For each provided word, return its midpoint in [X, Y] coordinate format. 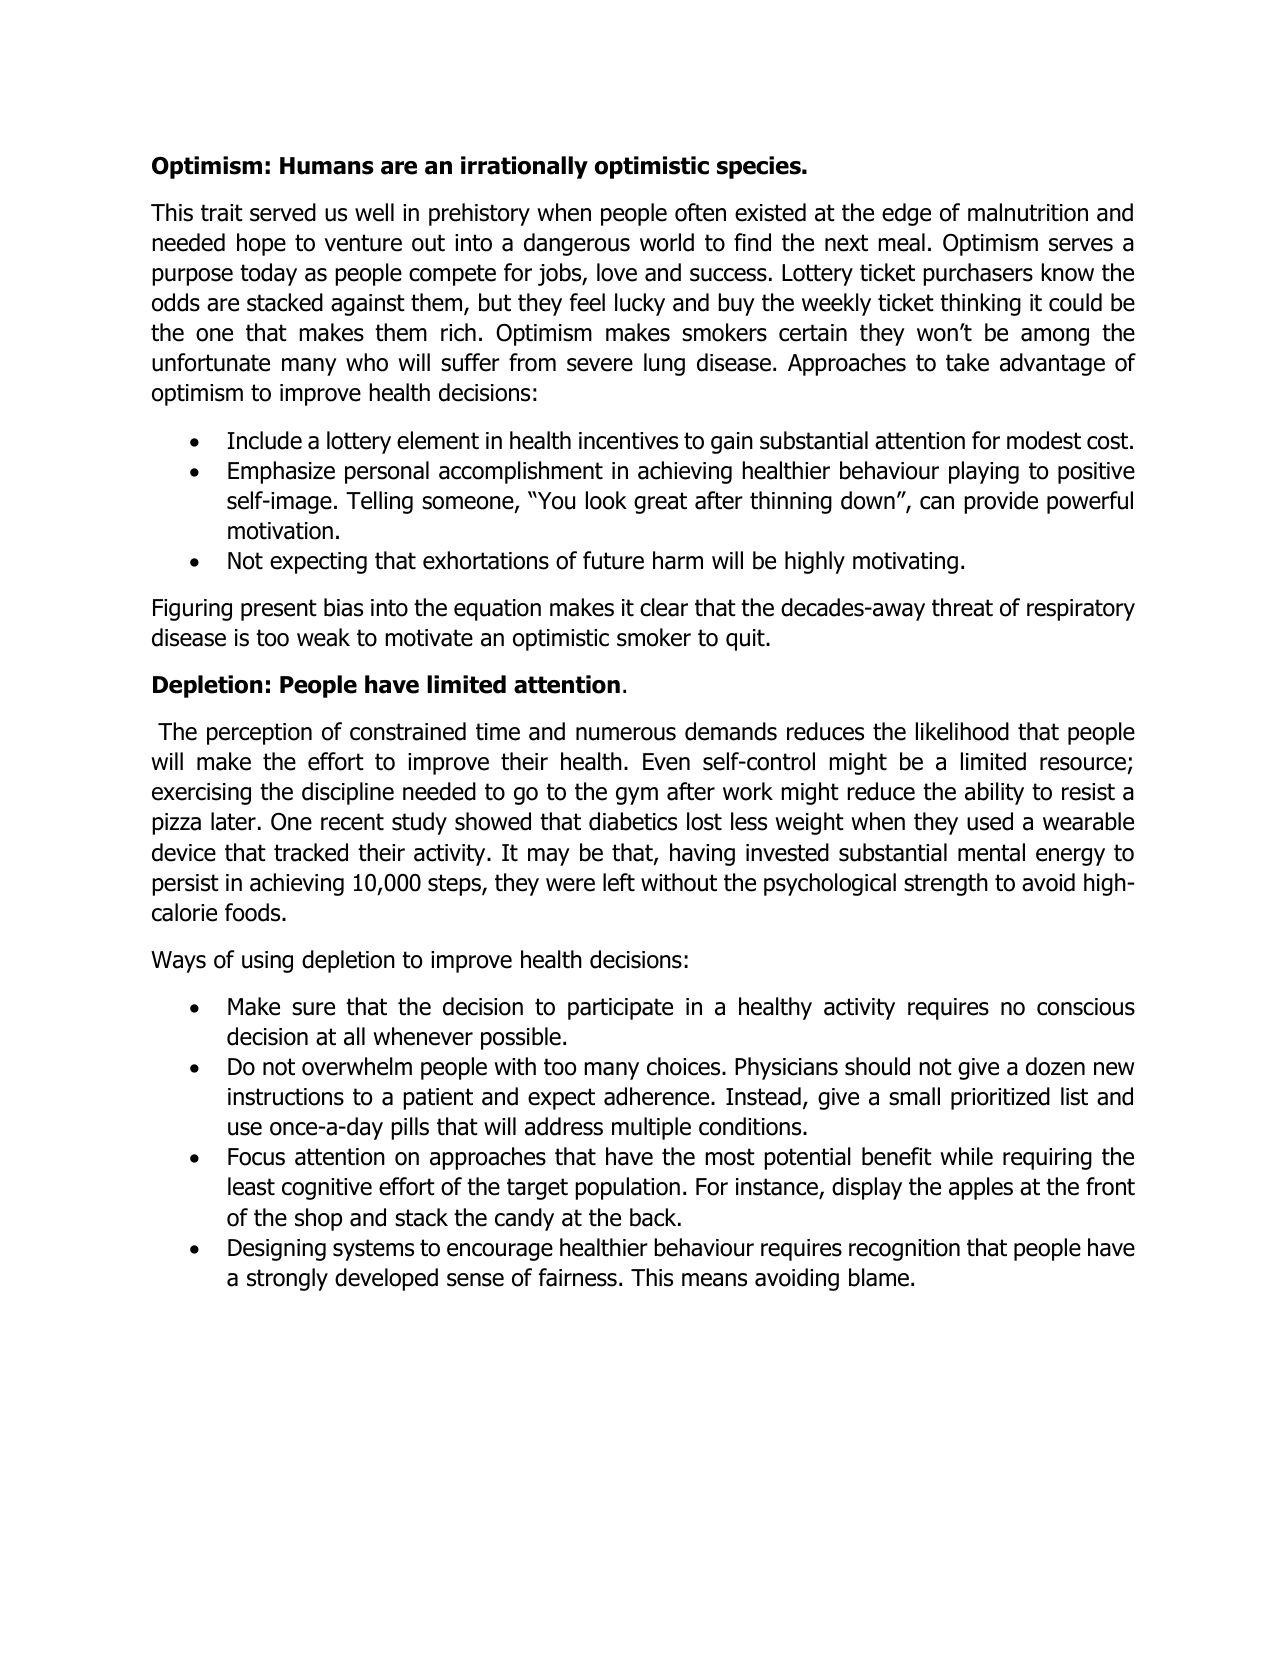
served [283, 212]
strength [946, 884]
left [619, 882]
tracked [311, 852]
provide [1001, 502]
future [613, 560]
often [700, 212]
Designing [277, 1250]
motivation [280, 531]
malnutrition [1028, 212]
